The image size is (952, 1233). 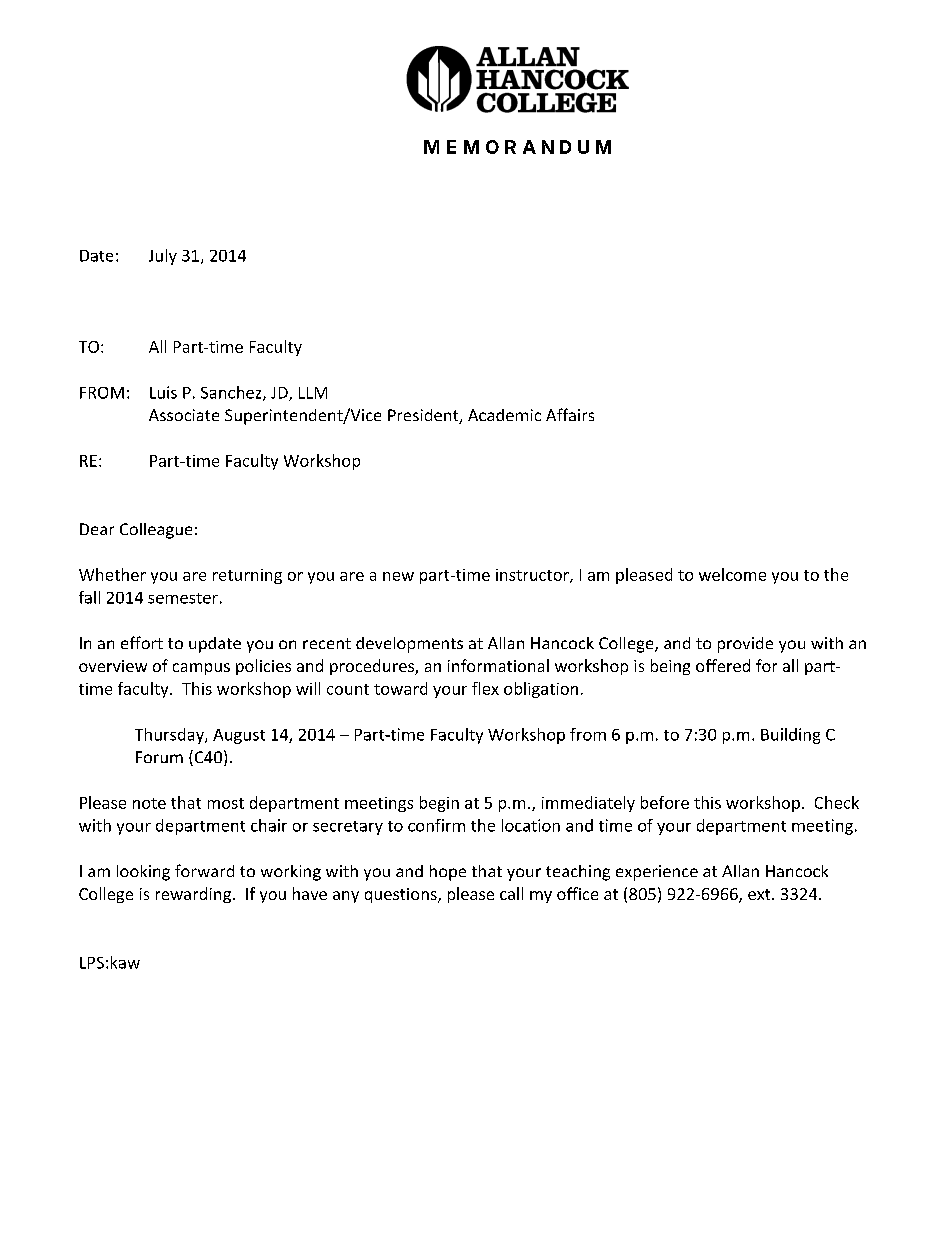 I want to click on hope, so click(x=448, y=873).
